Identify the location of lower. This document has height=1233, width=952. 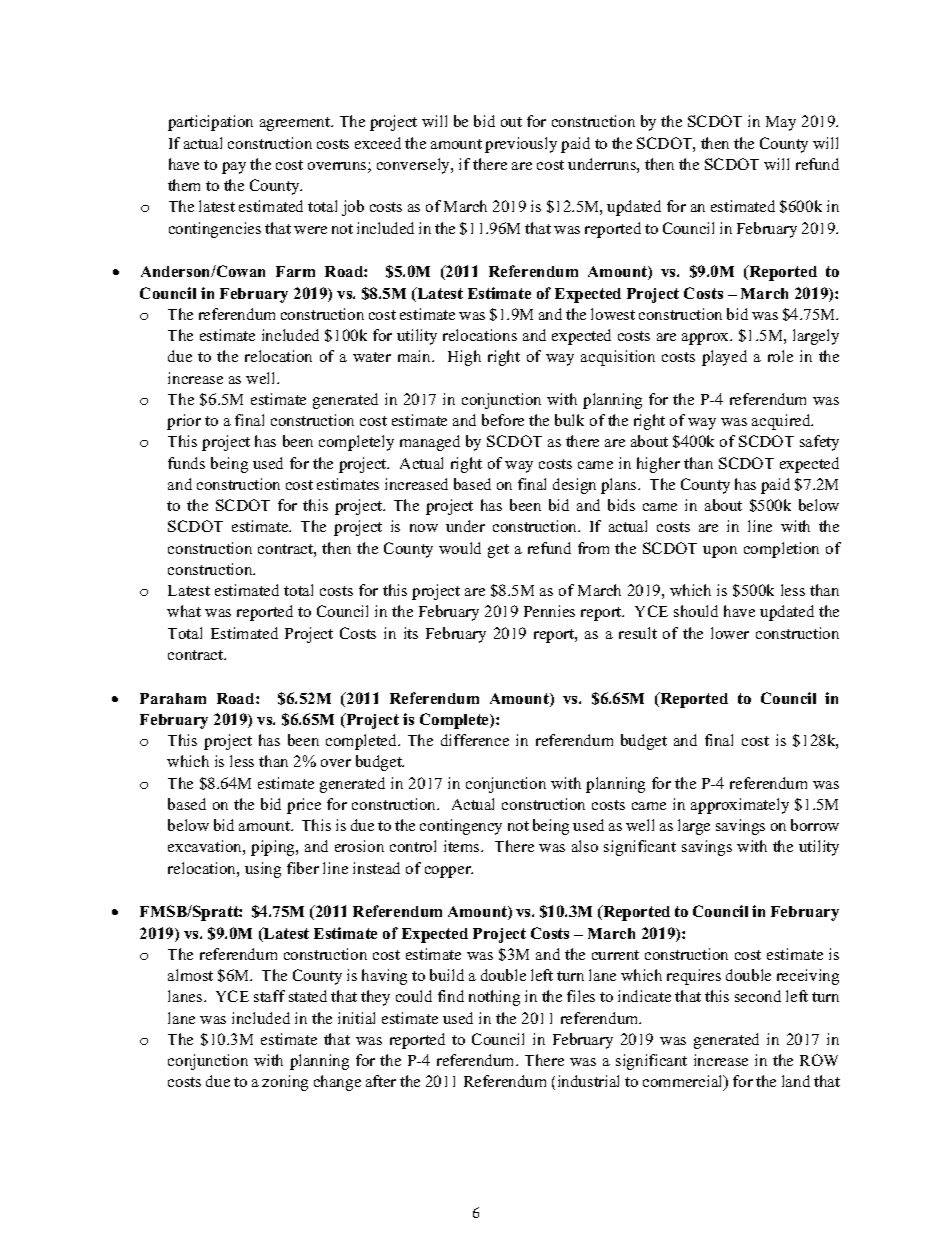
(730, 633).
